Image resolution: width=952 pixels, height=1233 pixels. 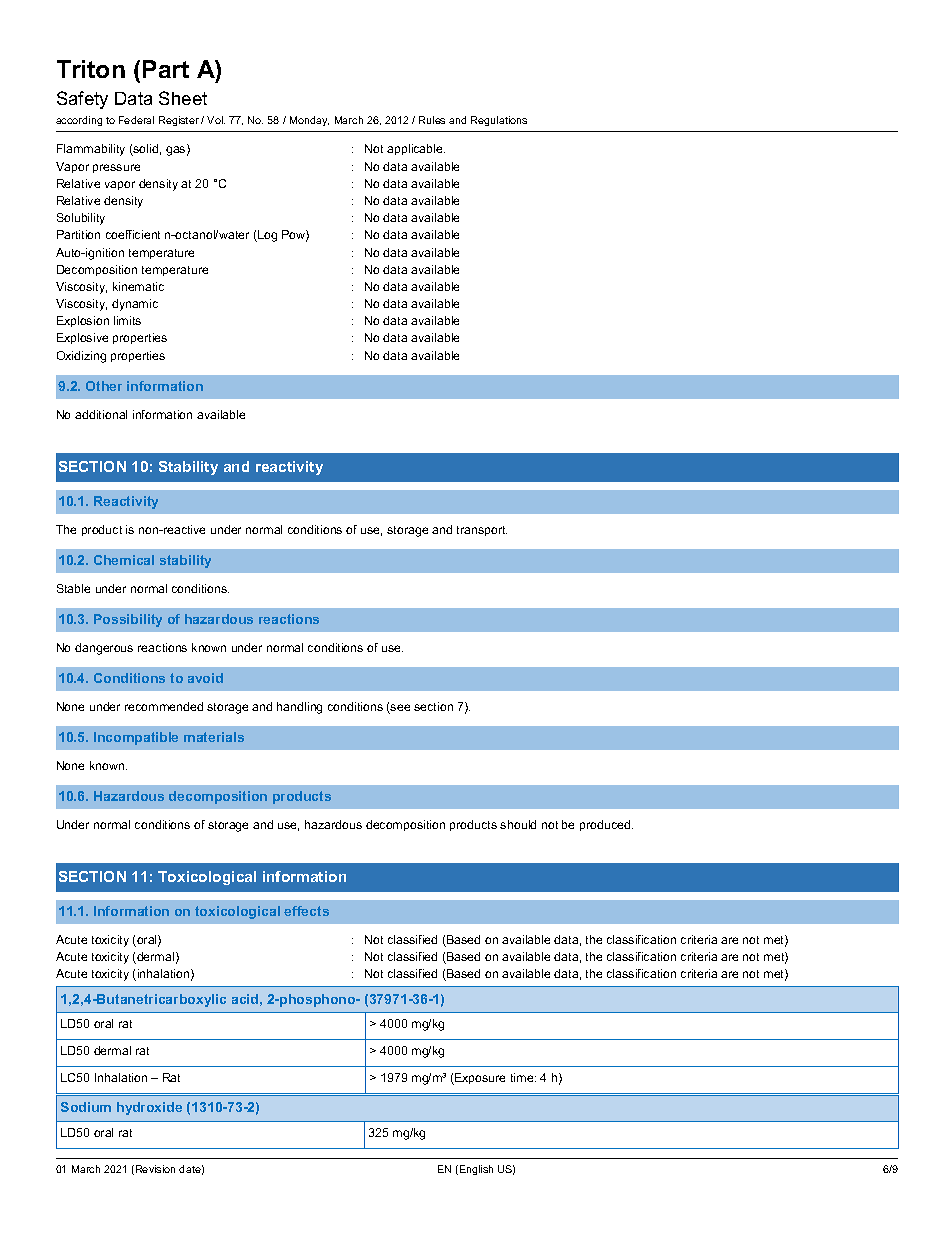 I want to click on hydroxide, so click(x=149, y=1108).
